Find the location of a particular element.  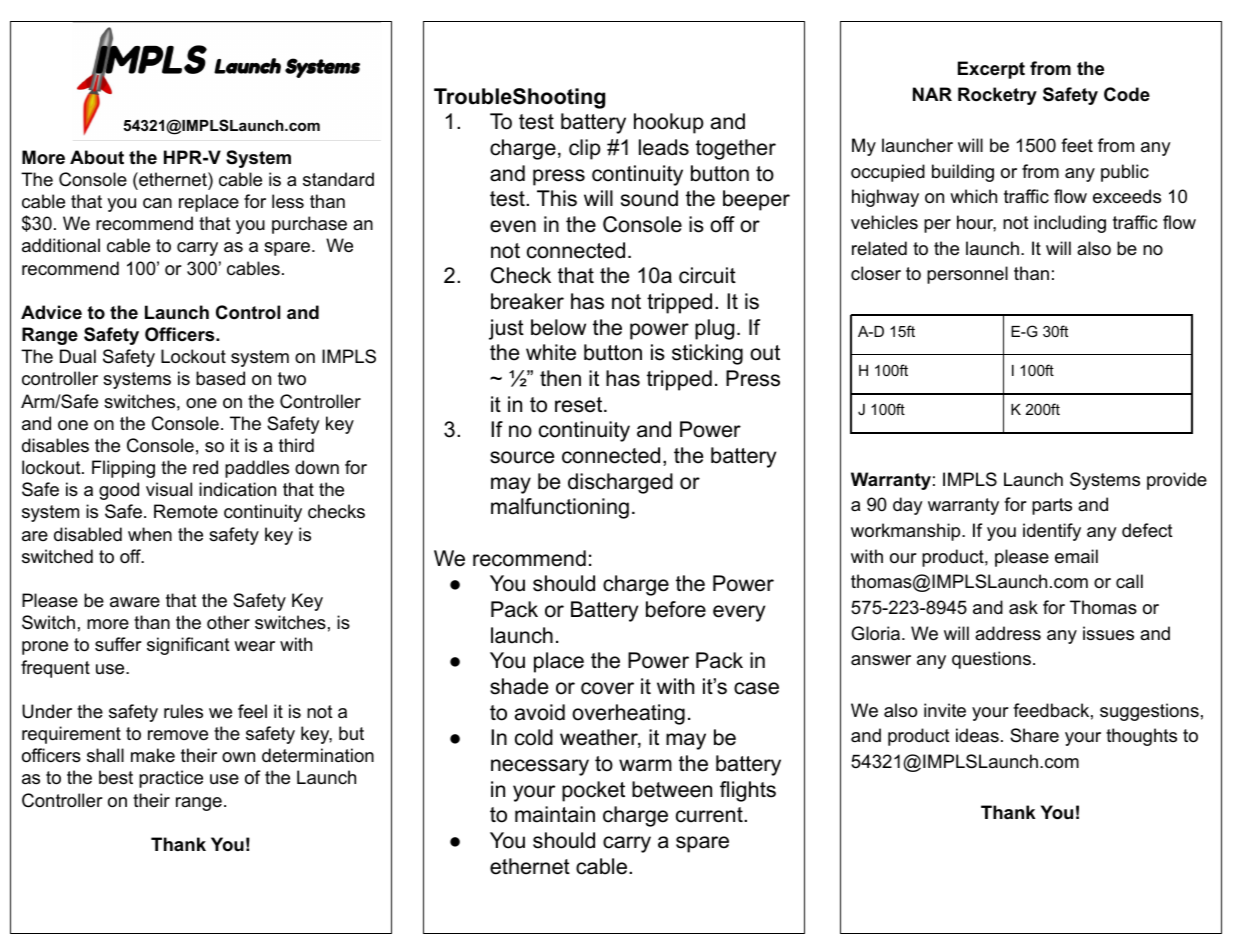

ask is located at coordinates (1023, 607).
